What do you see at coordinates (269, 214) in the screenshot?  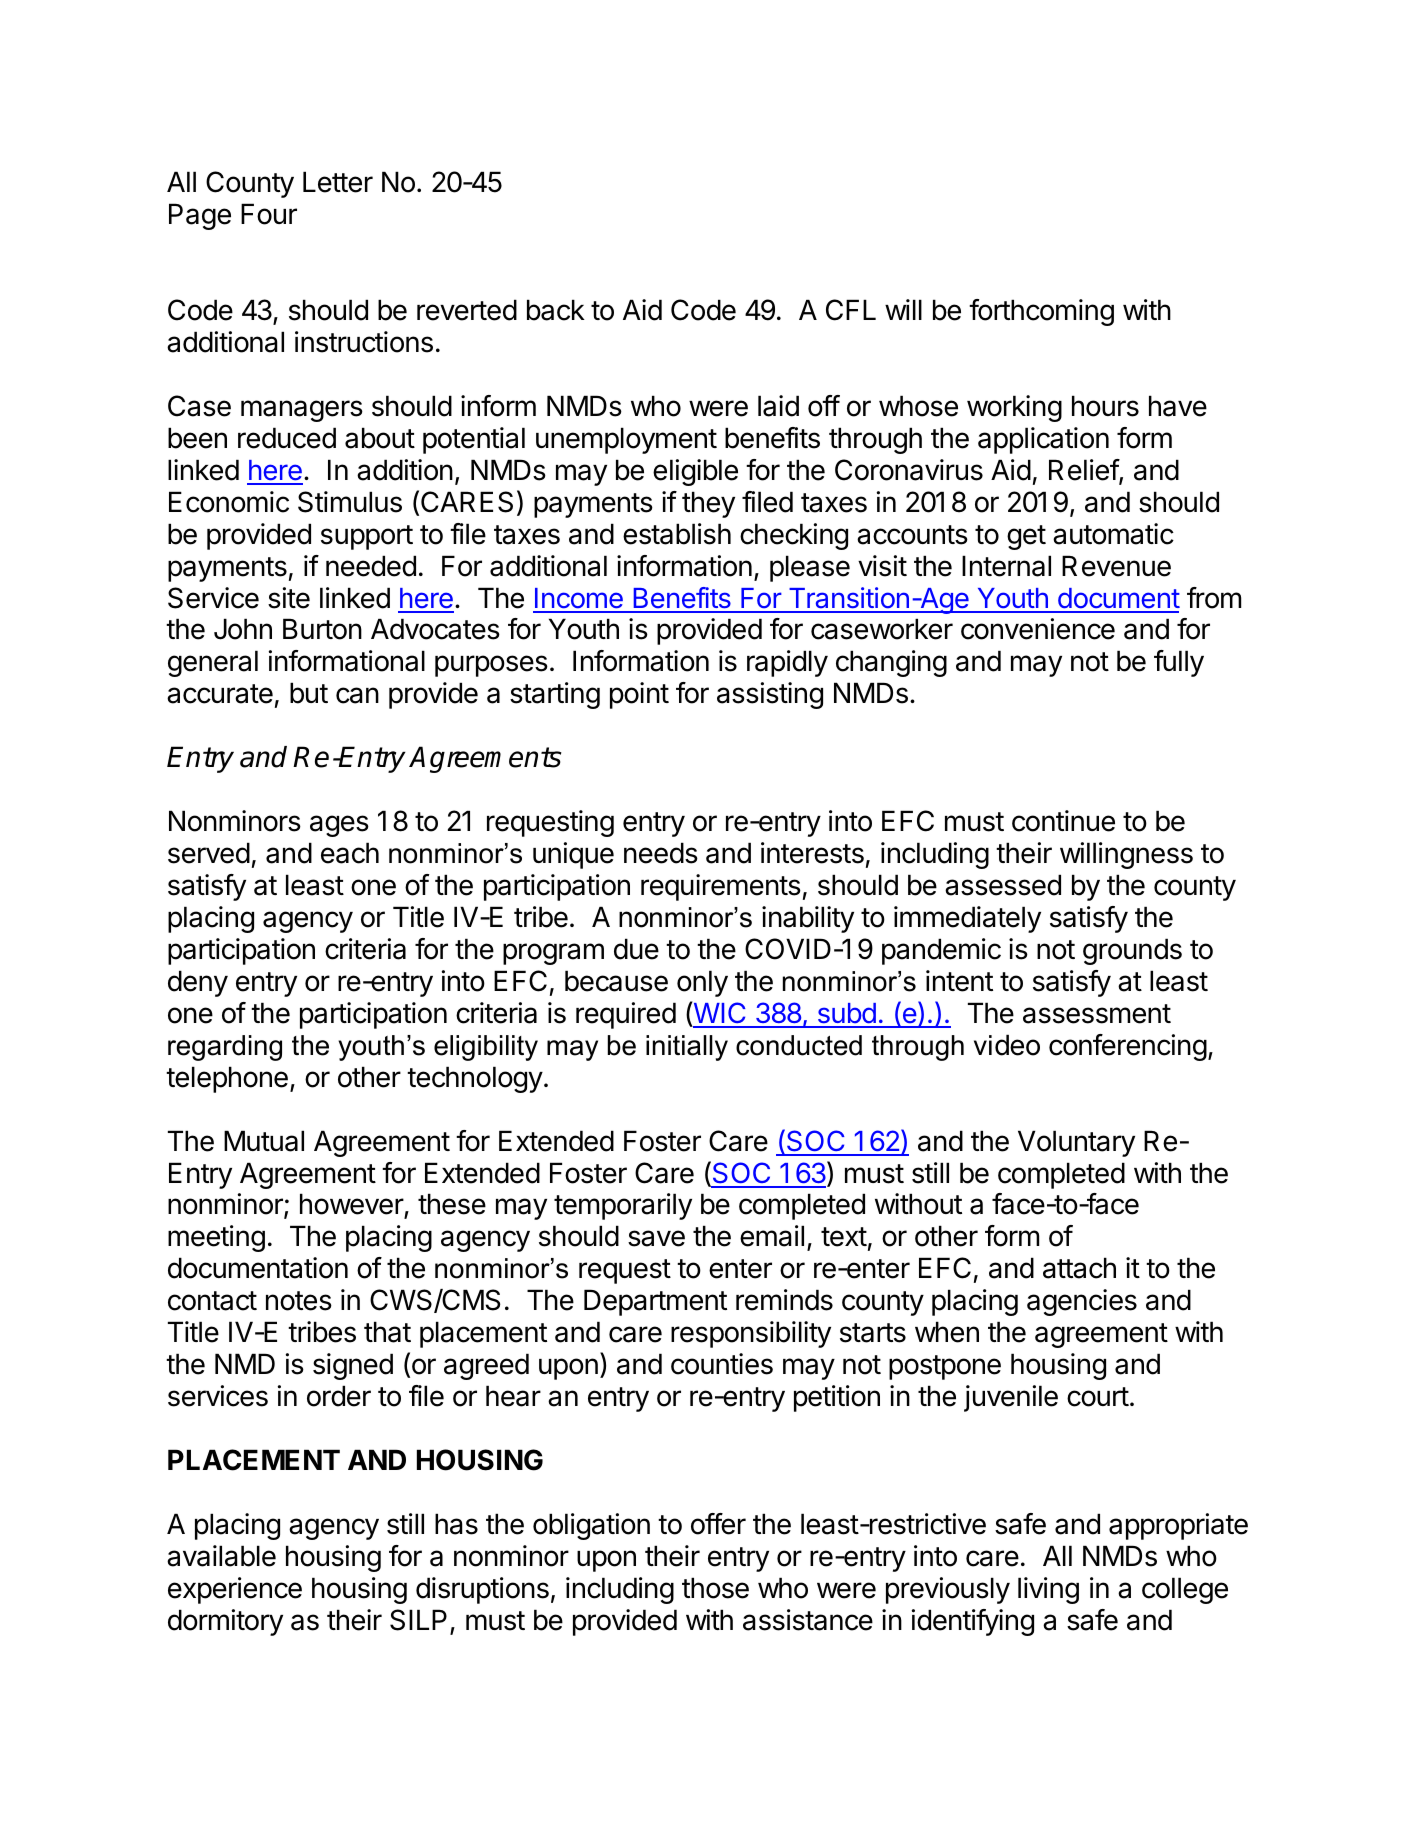 I see `Four` at bounding box center [269, 214].
